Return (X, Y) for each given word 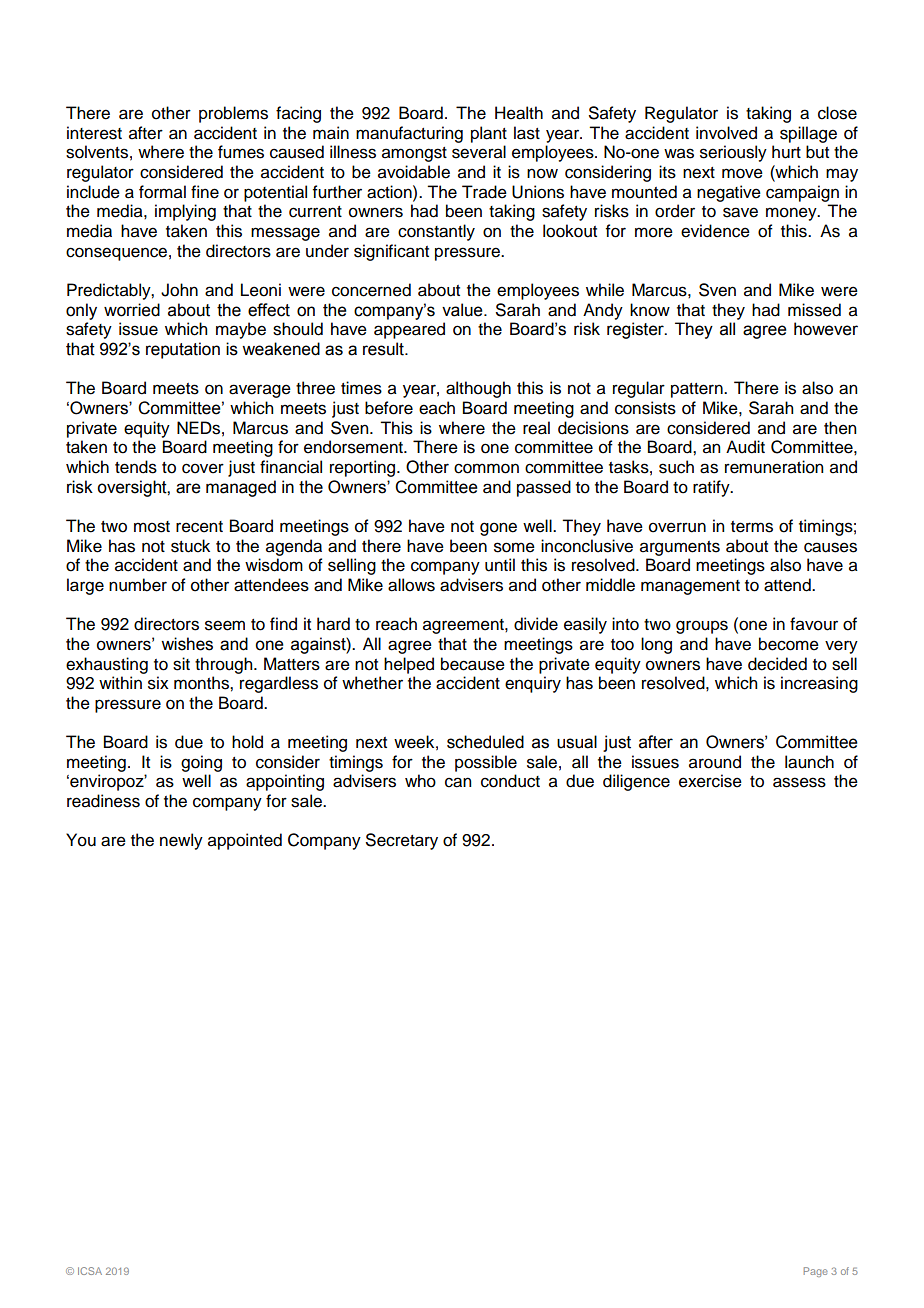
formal (162, 192)
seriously (733, 153)
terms (752, 527)
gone (498, 529)
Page (816, 1272)
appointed (245, 841)
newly (181, 841)
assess (799, 782)
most (152, 527)
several (479, 152)
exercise (710, 781)
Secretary (402, 841)
